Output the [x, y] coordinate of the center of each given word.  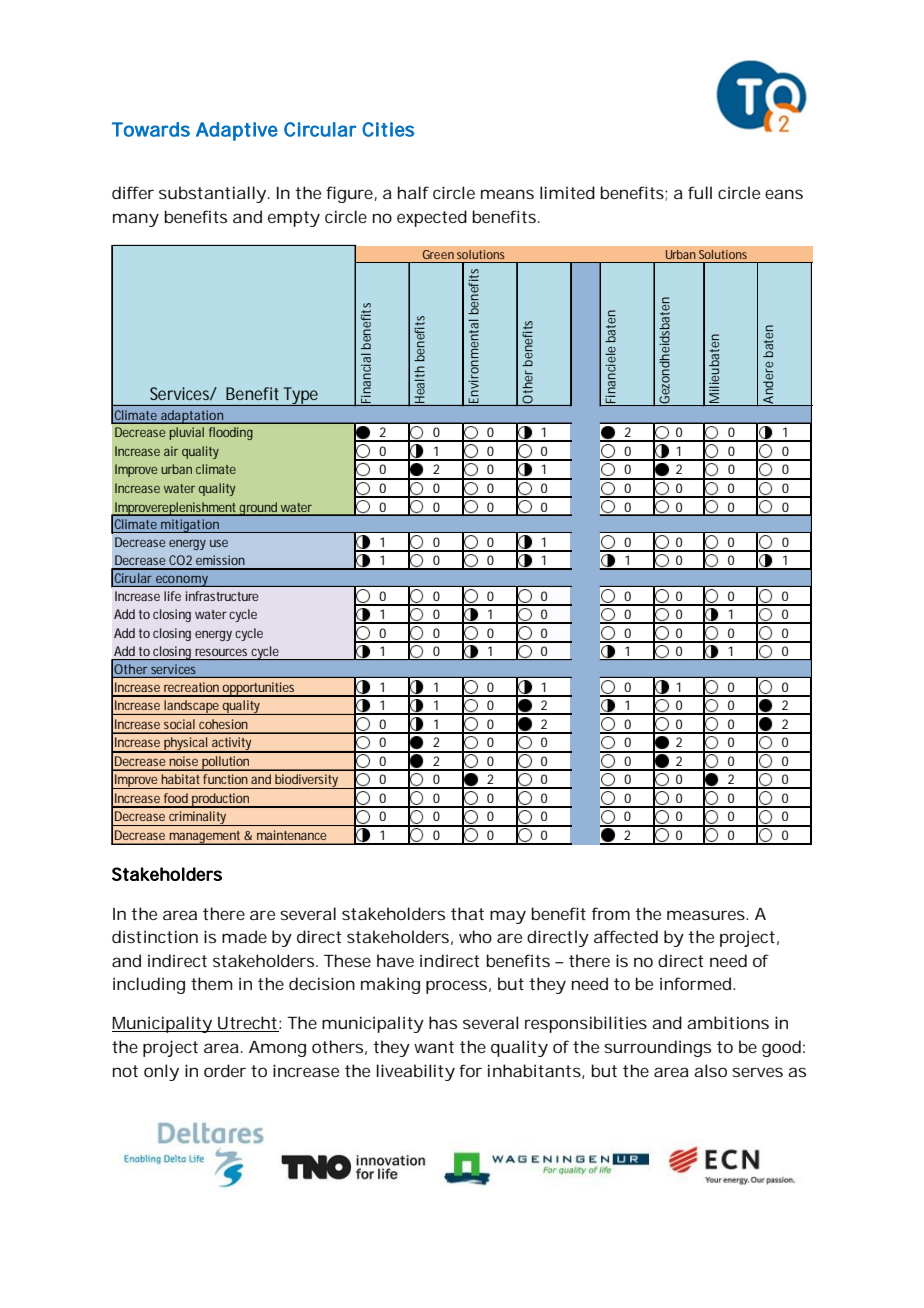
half [413, 192]
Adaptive [237, 131]
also [710, 1070]
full [700, 192]
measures [707, 915]
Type [301, 396]
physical [186, 745]
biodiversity [307, 781]
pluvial [187, 433]
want [434, 1047]
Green [438, 254]
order [225, 1070]
